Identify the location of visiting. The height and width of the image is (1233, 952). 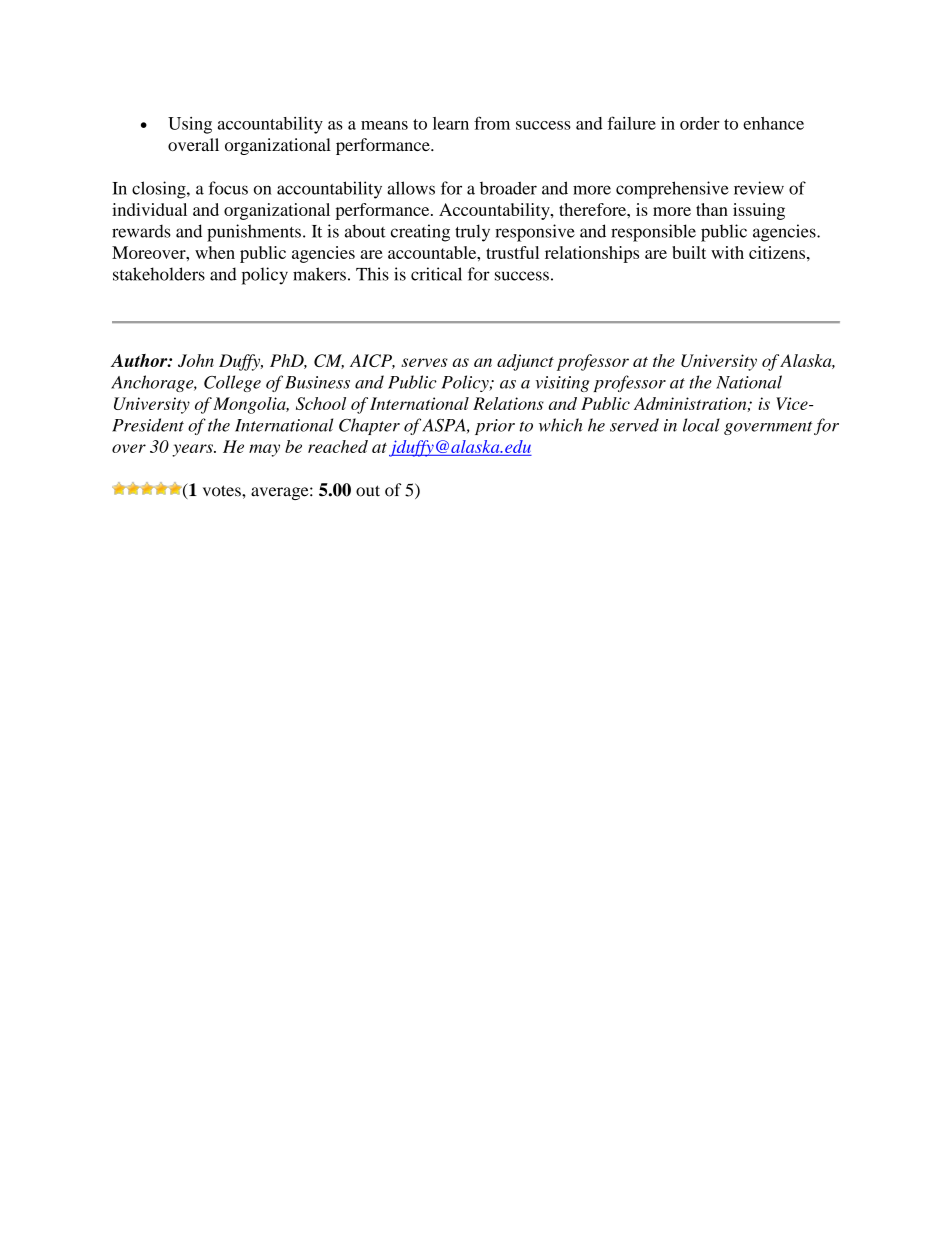
(563, 384).
